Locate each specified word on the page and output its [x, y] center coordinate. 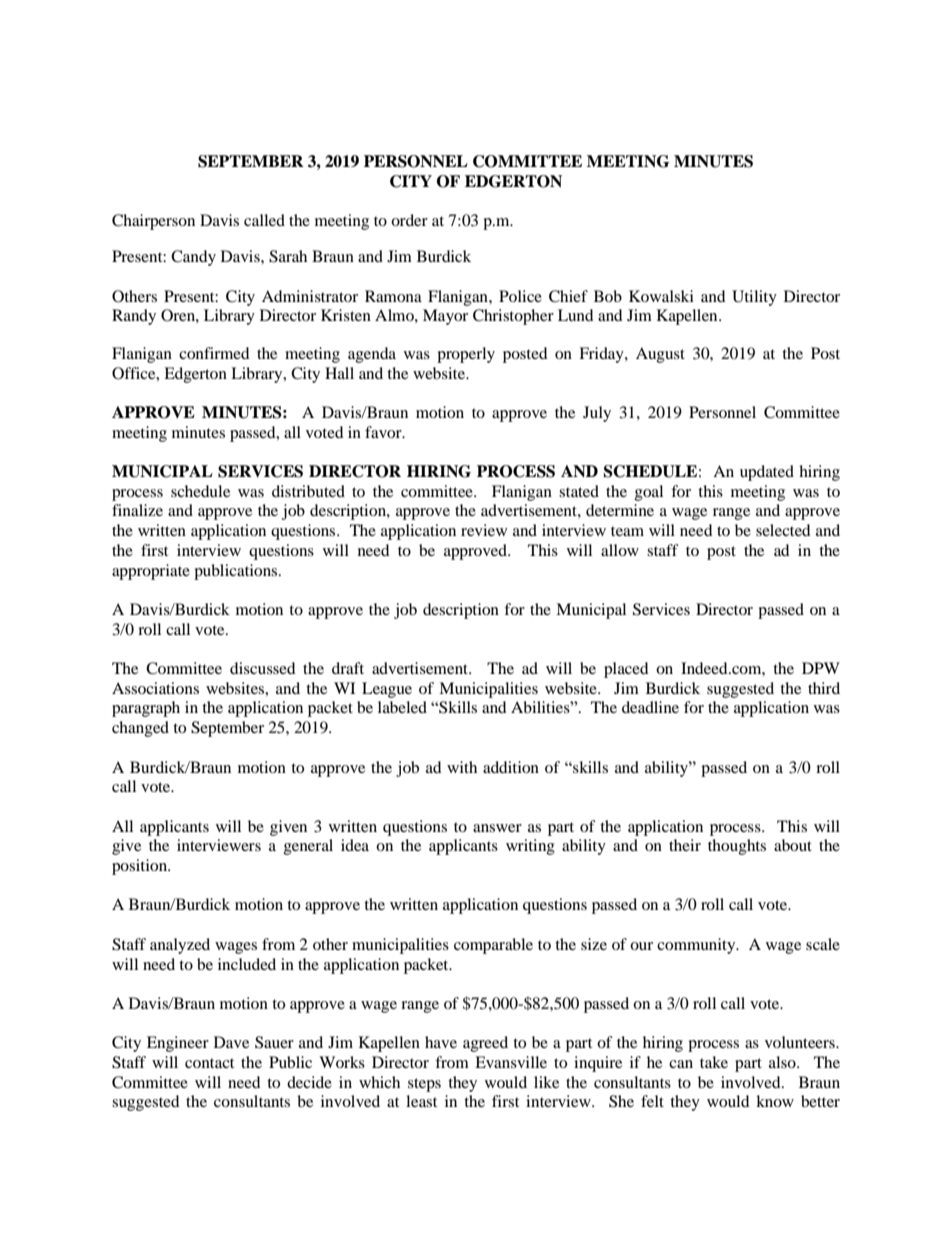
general [308, 847]
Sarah [288, 256]
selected [783, 530]
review [484, 530]
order [409, 220]
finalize [137, 510]
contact [209, 1063]
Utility [754, 298]
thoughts [737, 847]
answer [497, 828]
